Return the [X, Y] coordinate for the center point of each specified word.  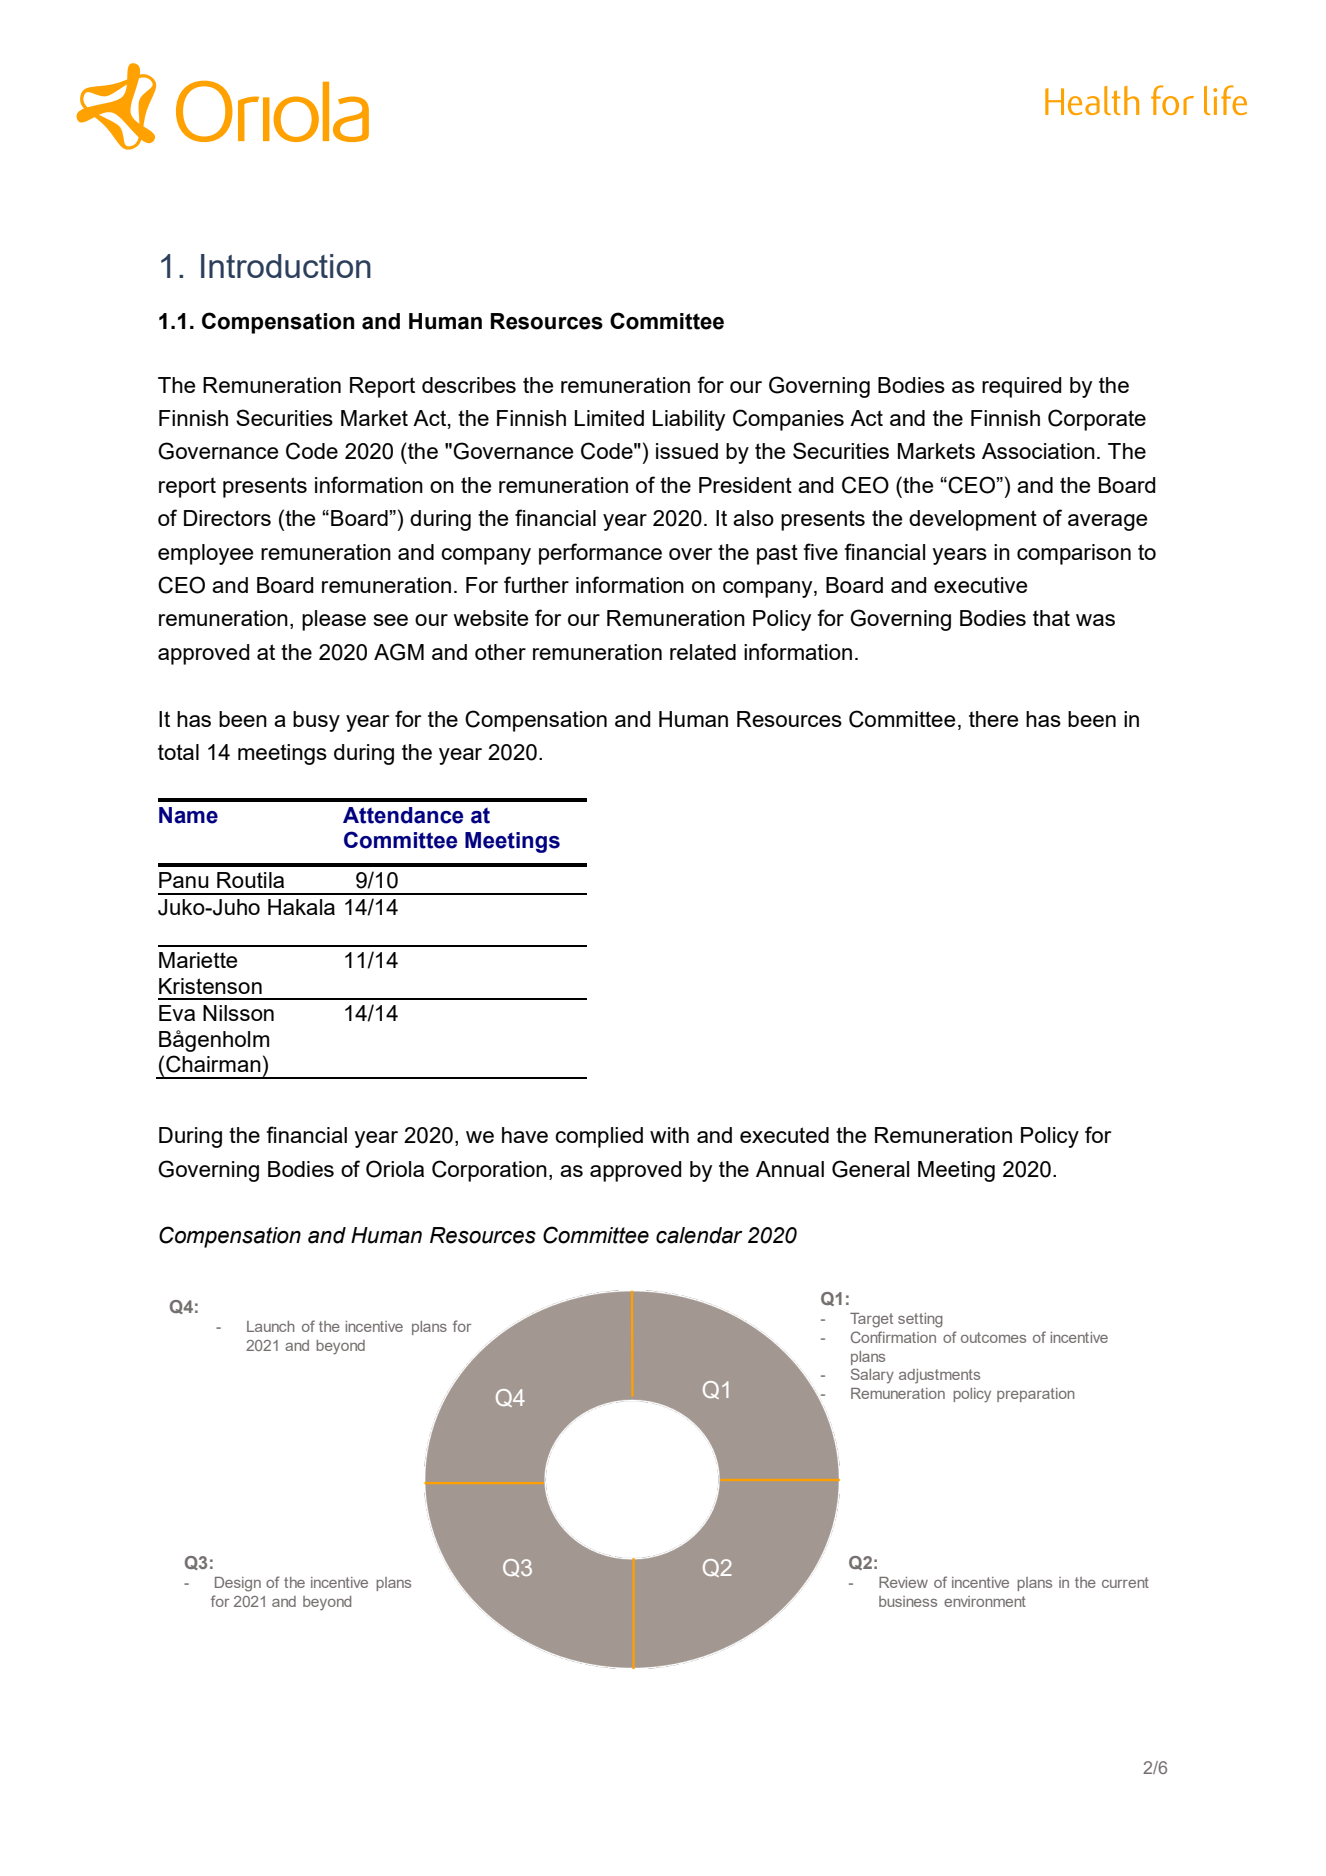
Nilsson [238, 1013]
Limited [609, 418]
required [1022, 387]
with [669, 1135]
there [994, 719]
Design [238, 1584]
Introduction [286, 266]
